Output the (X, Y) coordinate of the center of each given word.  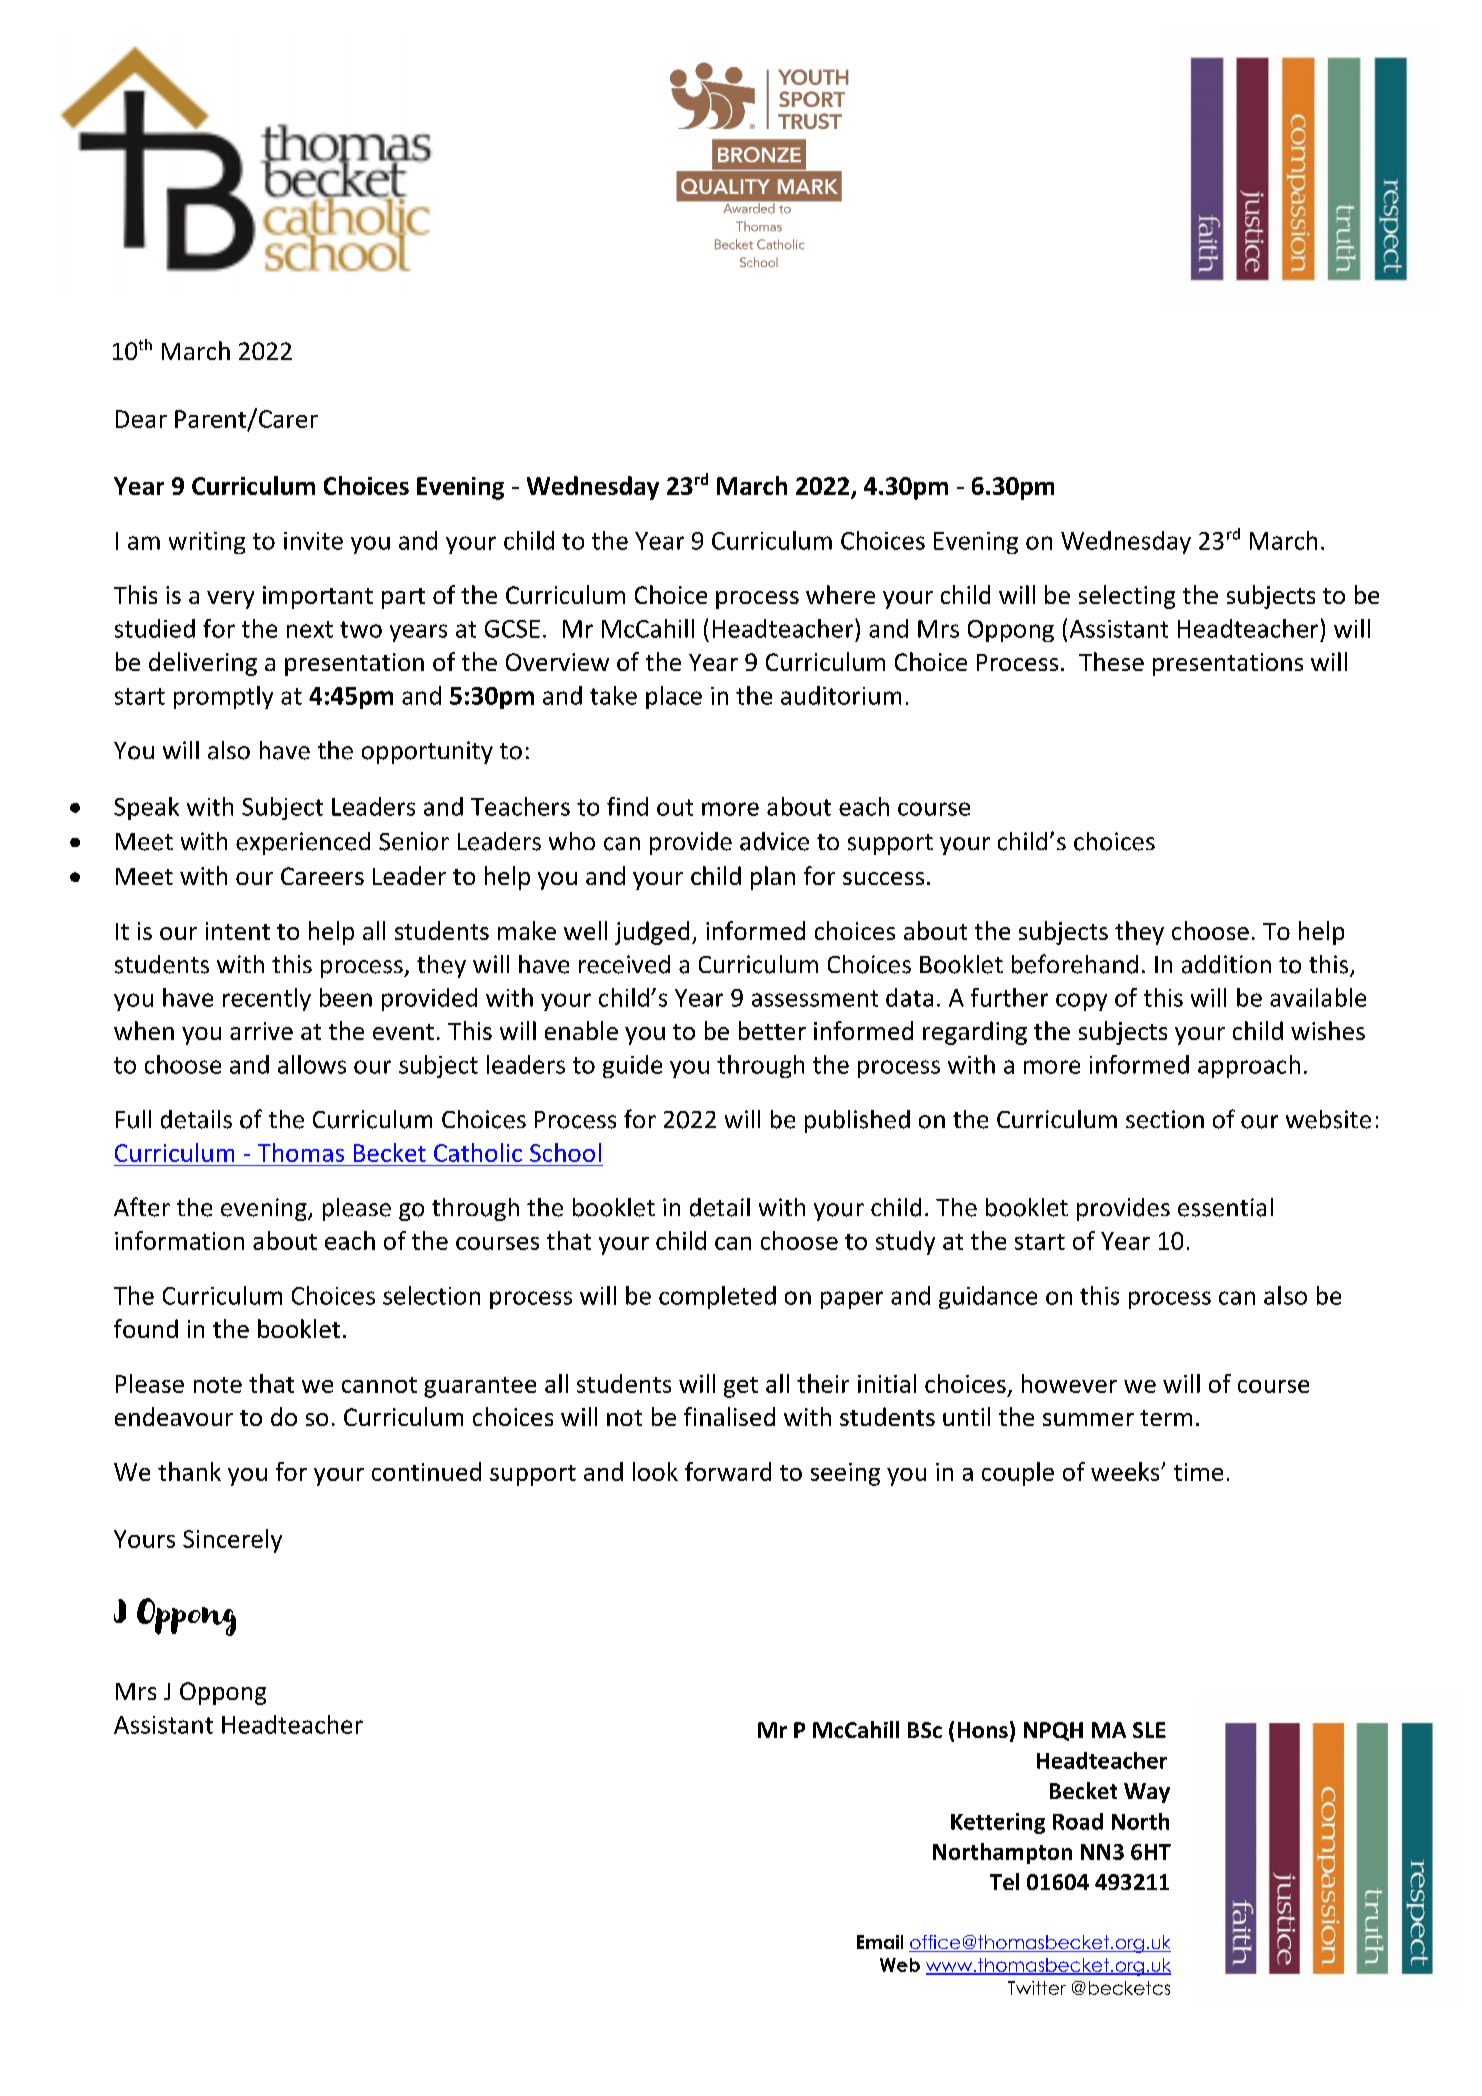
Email (880, 1942)
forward (728, 1471)
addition (1226, 964)
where (840, 594)
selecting (1127, 597)
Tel (1004, 1881)
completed (717, 1297)
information (179, 1240)
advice (774, 841)
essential (1225, 1207)
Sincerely (232, 1541)
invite (313, 541)
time (1198, 1472)
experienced (303, 843)
